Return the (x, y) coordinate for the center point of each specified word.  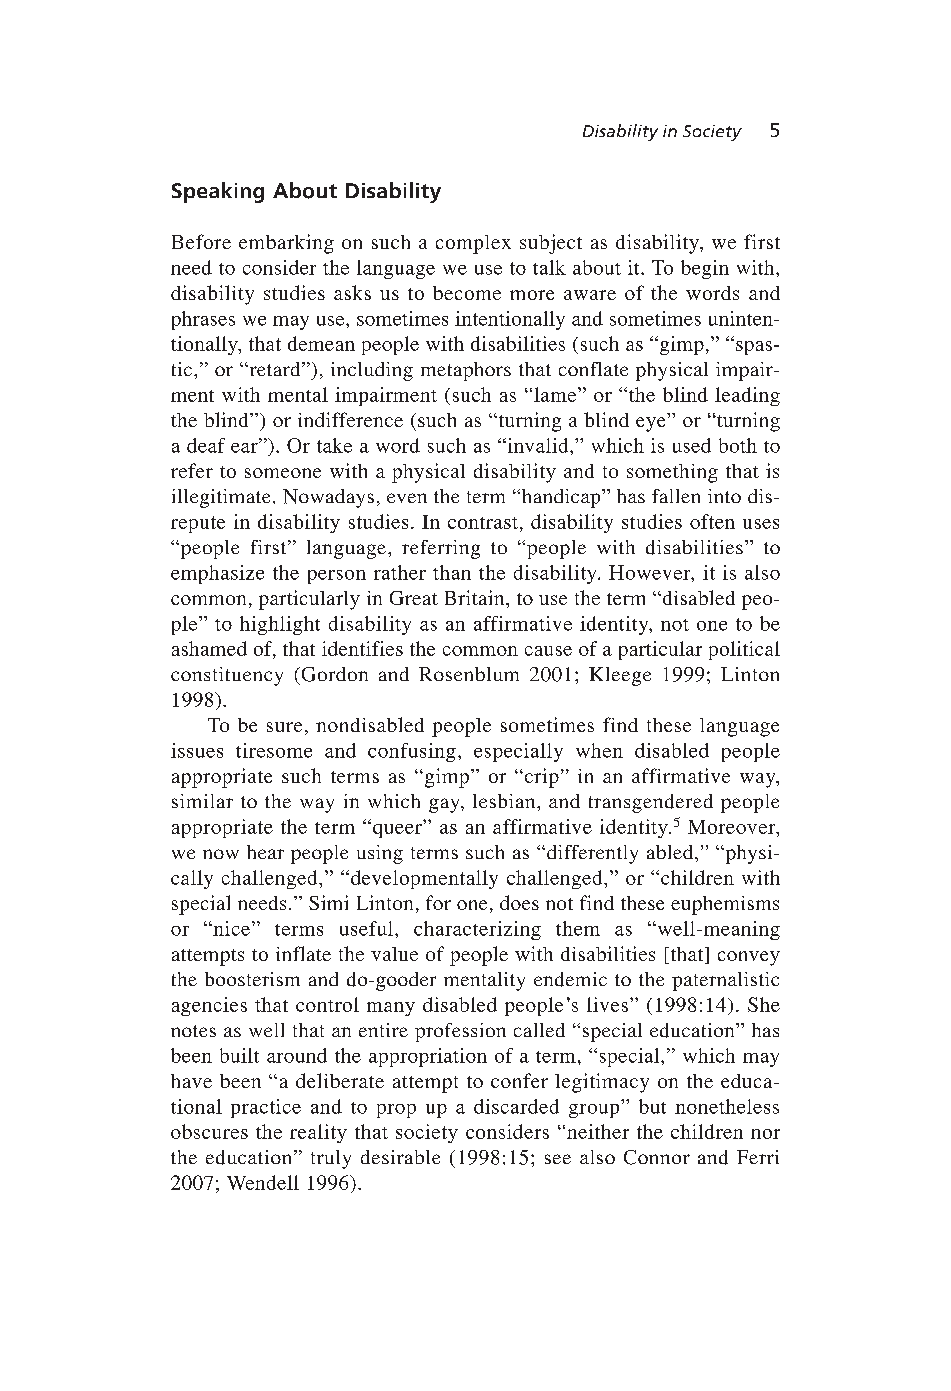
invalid (538, 445)
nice (230, 928)
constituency (227, 676)
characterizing (477, 930)
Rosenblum (469, 674)
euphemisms (725, 905)
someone (283, 473)
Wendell (263, 1182)
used (692, 445)
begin (705, 269)
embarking (286, 244)
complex (473, 244)
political (744, 650)
